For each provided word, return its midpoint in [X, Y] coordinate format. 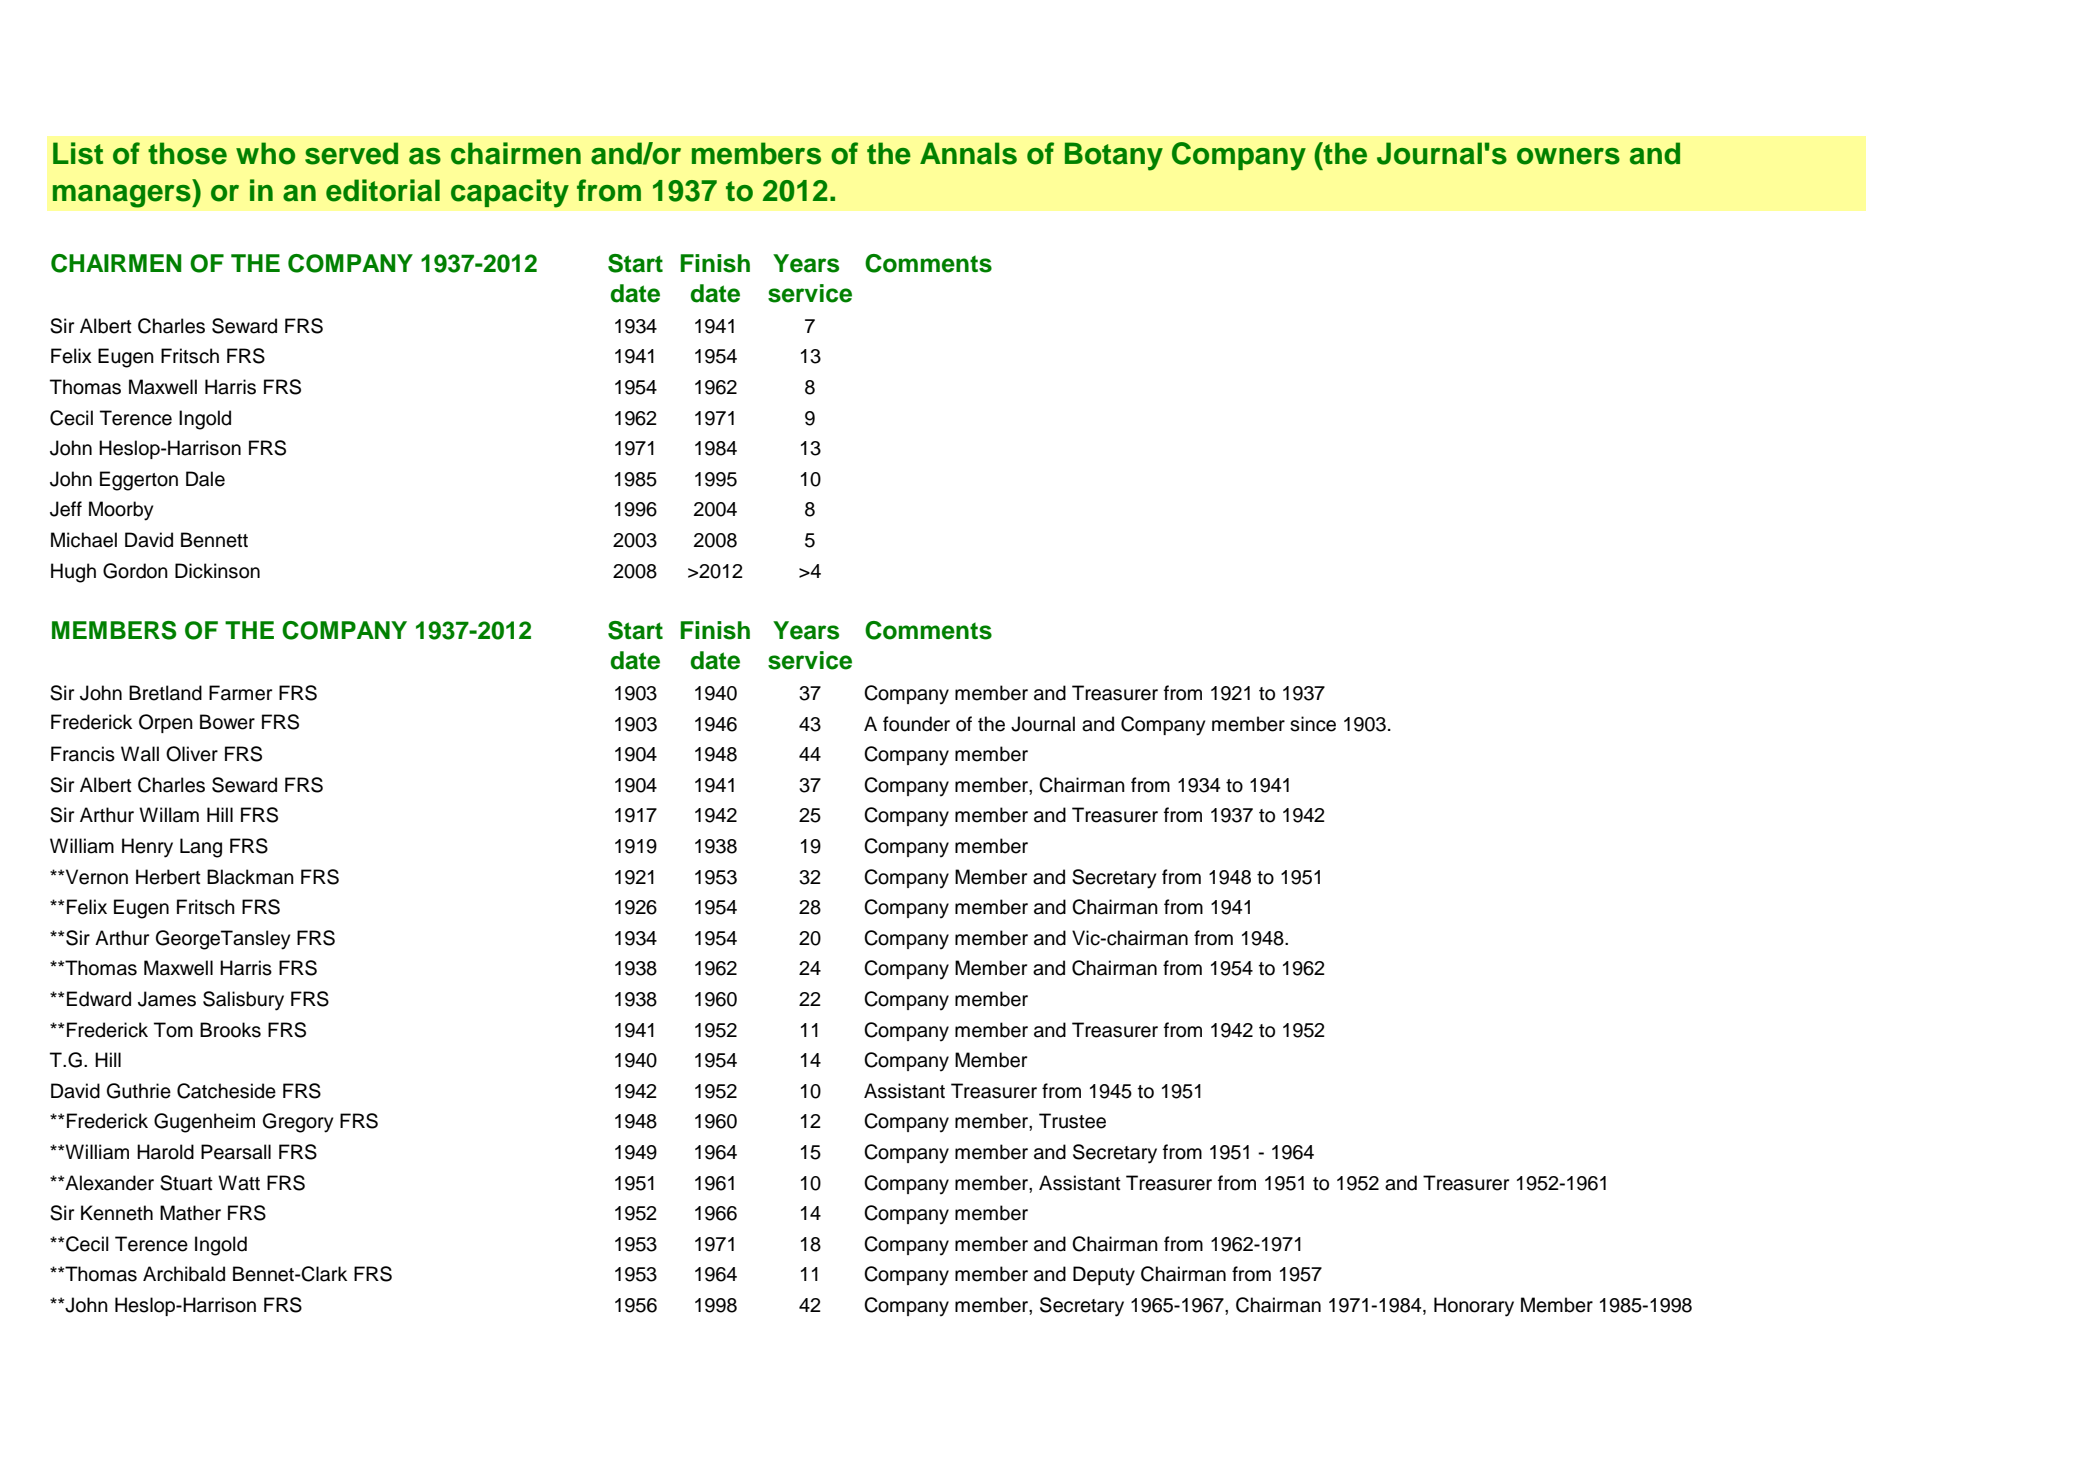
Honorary [1474, 1307]
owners [1568, 156]
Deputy [1104, 1276]
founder [916, 724]
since [1313, 724]
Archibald [184, 1274]
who [265, 153]
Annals [968, 153]
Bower [227, 722]
